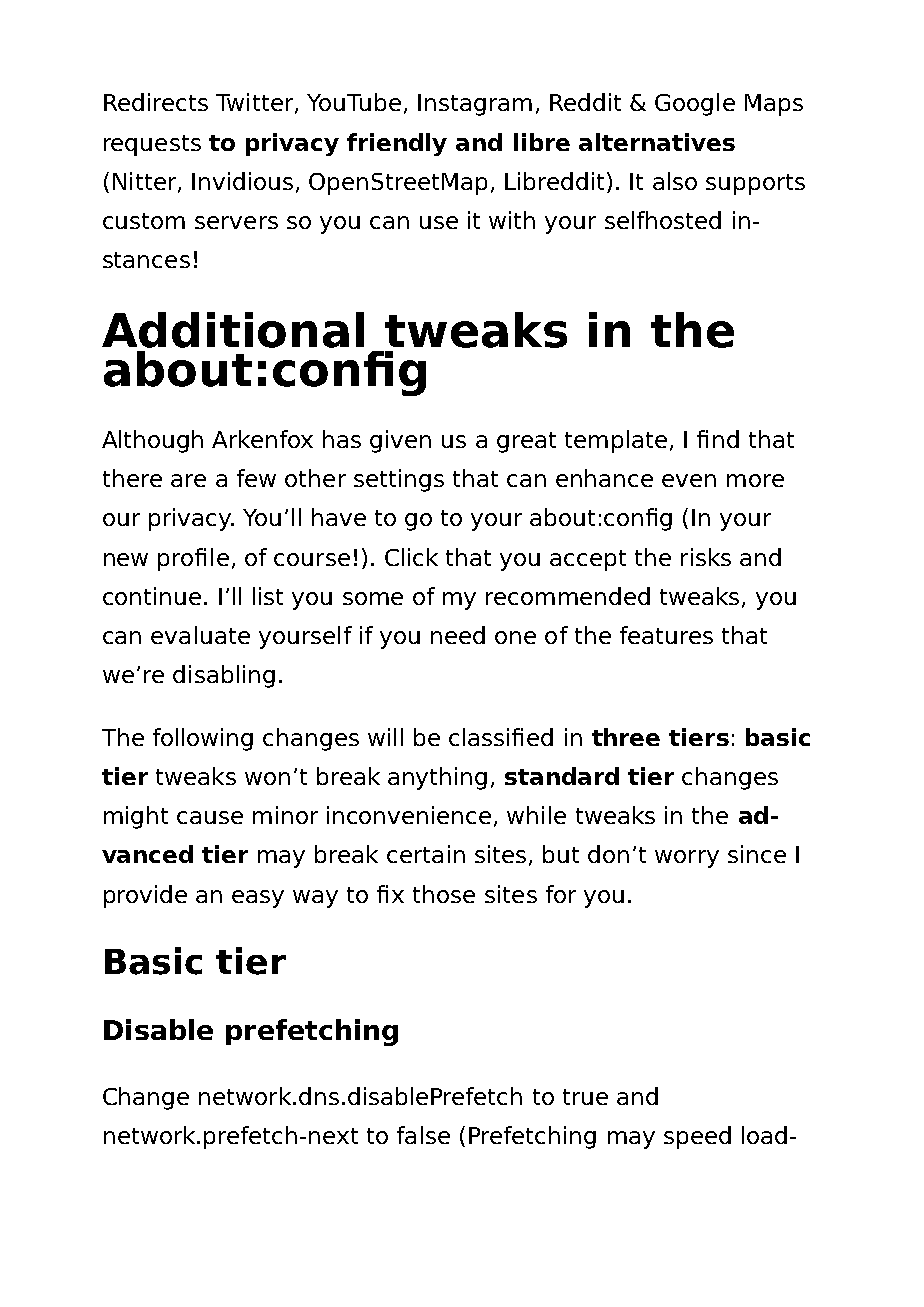  I want to click on true, so click(585, 1097).
